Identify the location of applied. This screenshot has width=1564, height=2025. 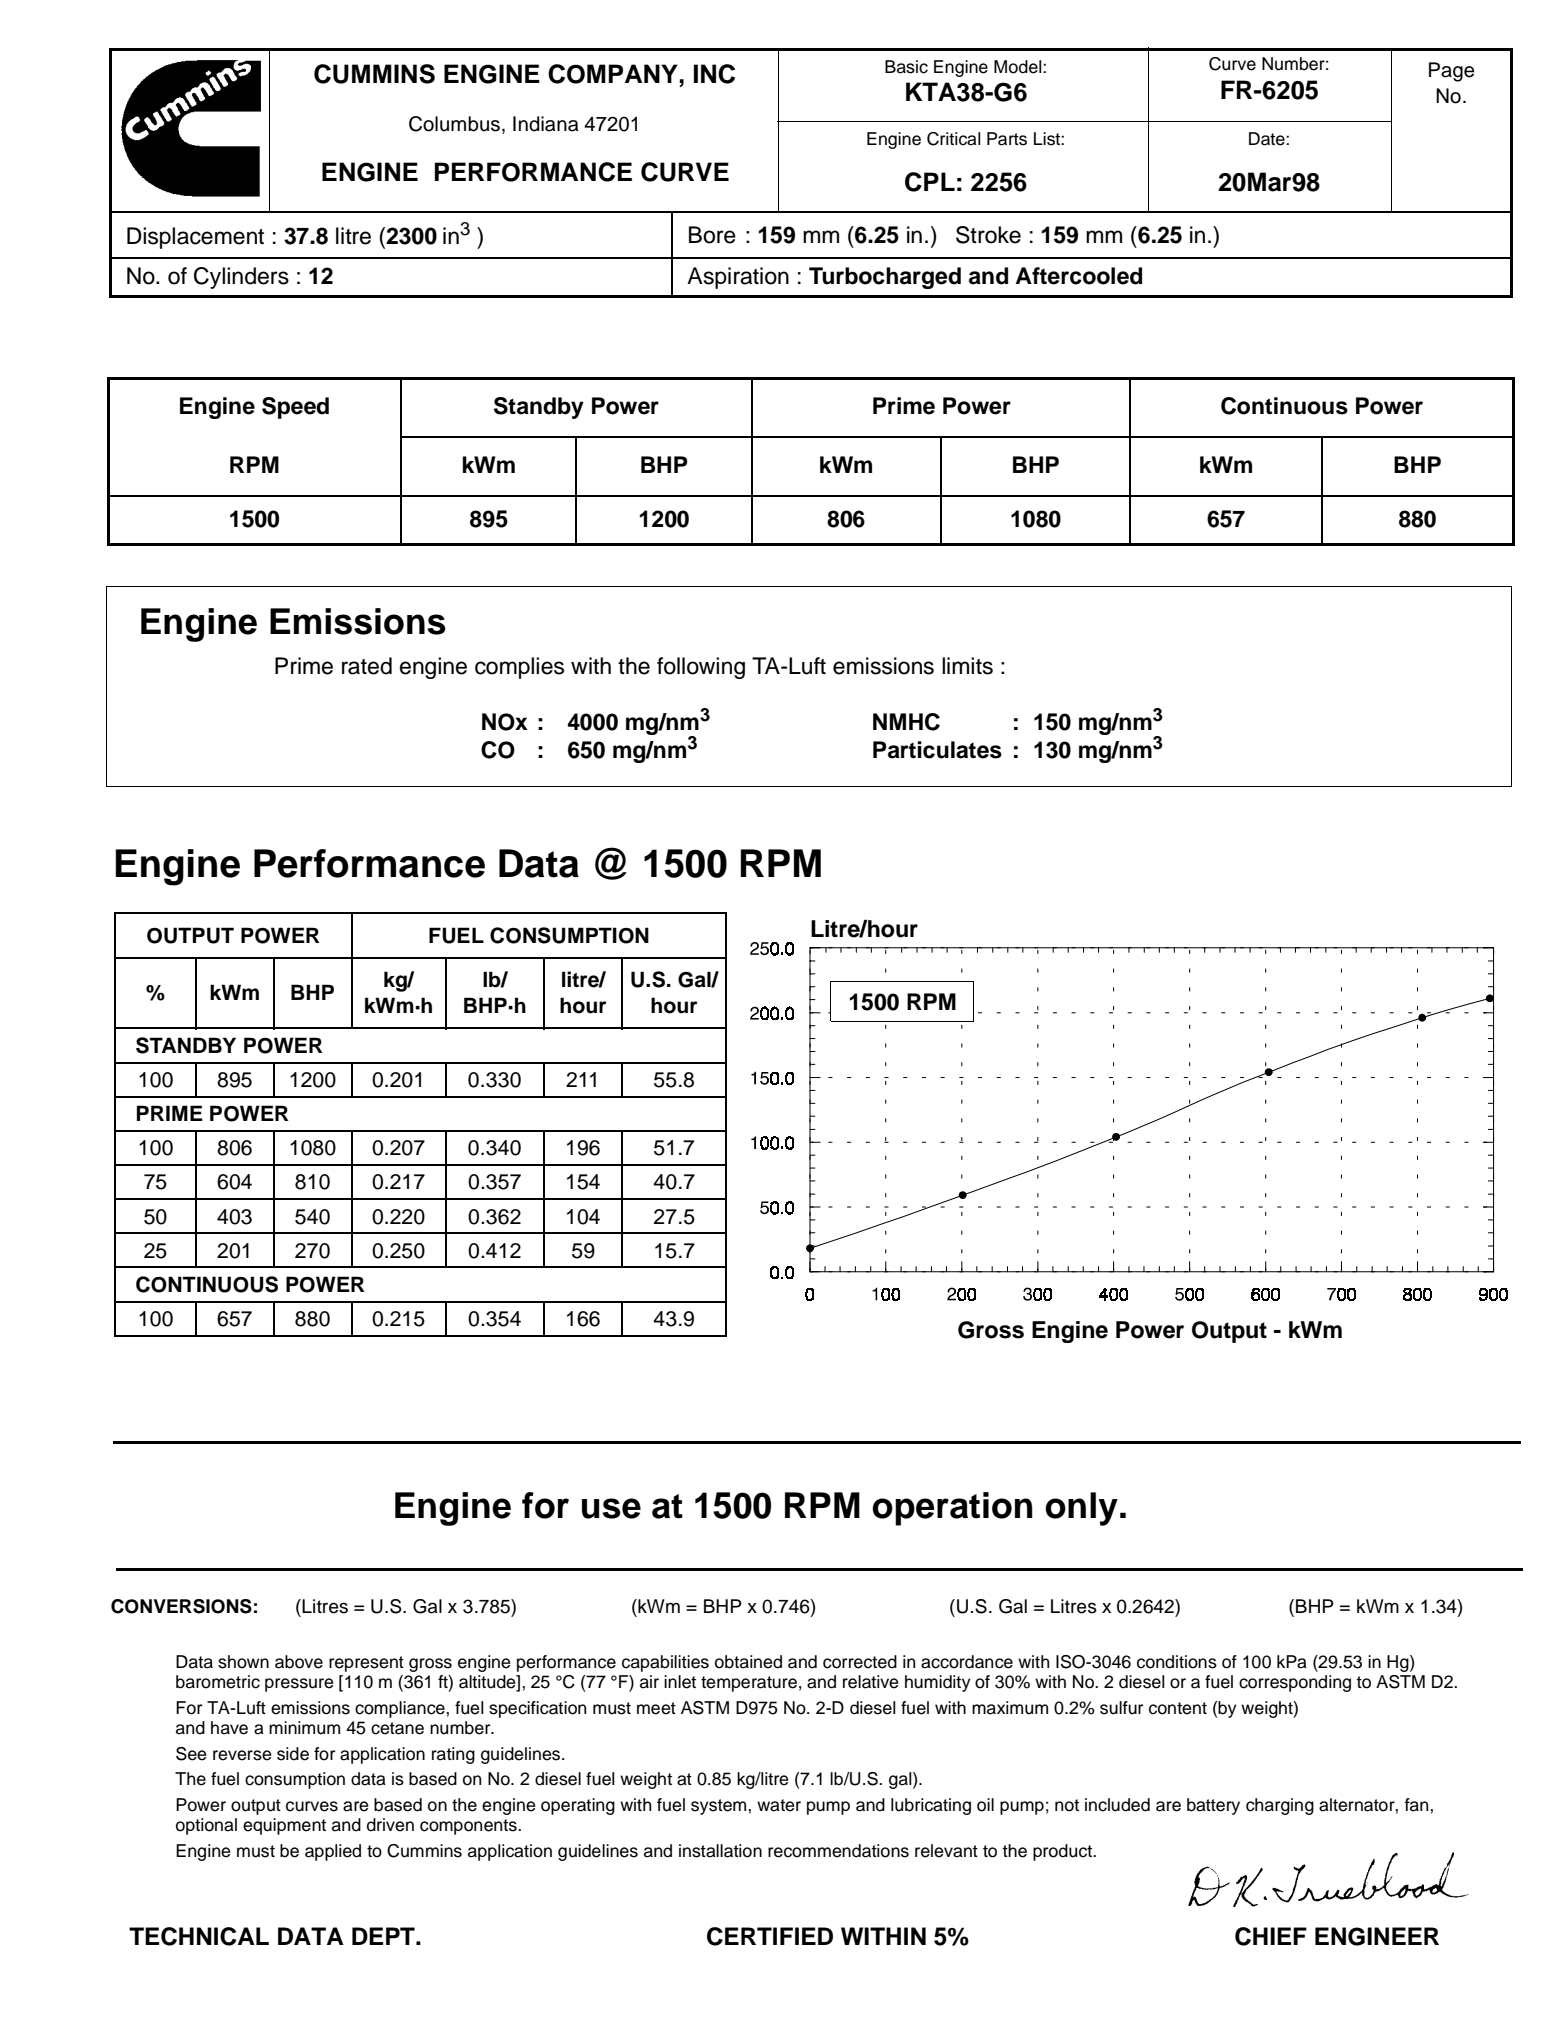
(333, 1852).
